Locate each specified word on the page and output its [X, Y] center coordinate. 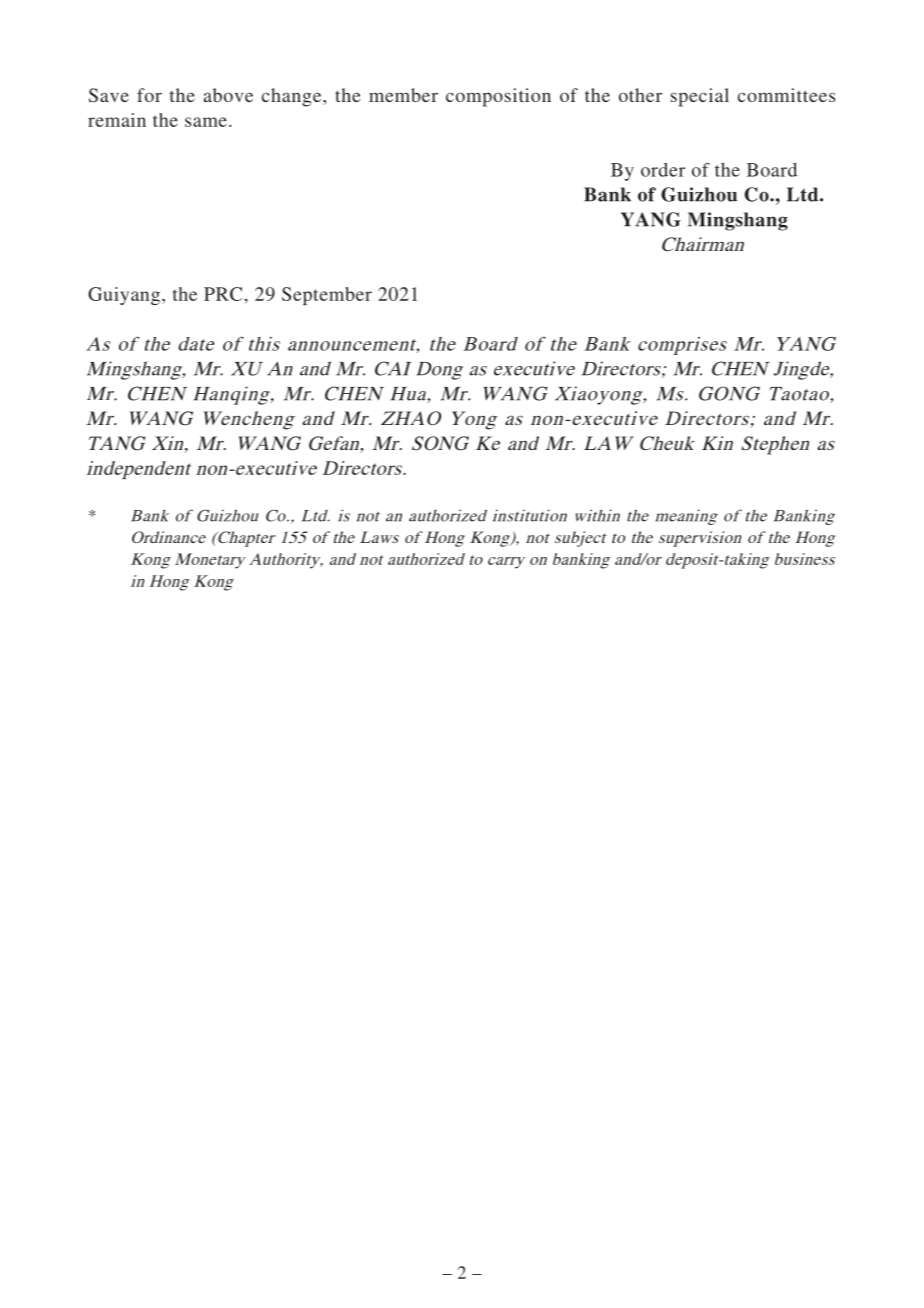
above [228, 95]
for [149, 95]
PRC [223, 294]
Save [109, 95]
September [327, 296]
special [700, 97]
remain [117, 120]
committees [786, 95]
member [403, 95]
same [206, 122]
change [293, 97]
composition [498, 97]
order [663, 170]
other [640, 95]
